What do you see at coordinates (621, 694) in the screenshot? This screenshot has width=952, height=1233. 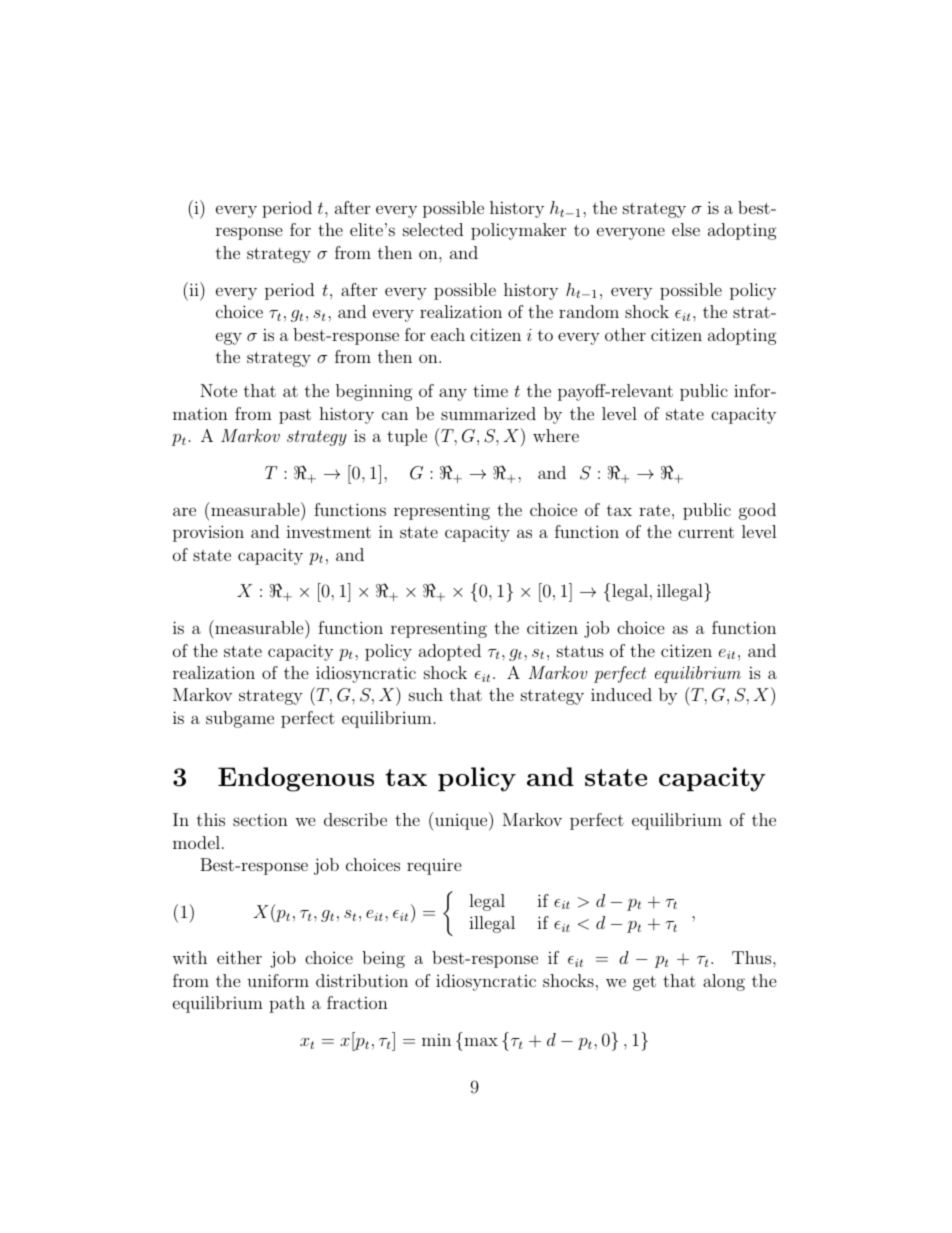 I see `induced` at bounding box center [621, 694].
